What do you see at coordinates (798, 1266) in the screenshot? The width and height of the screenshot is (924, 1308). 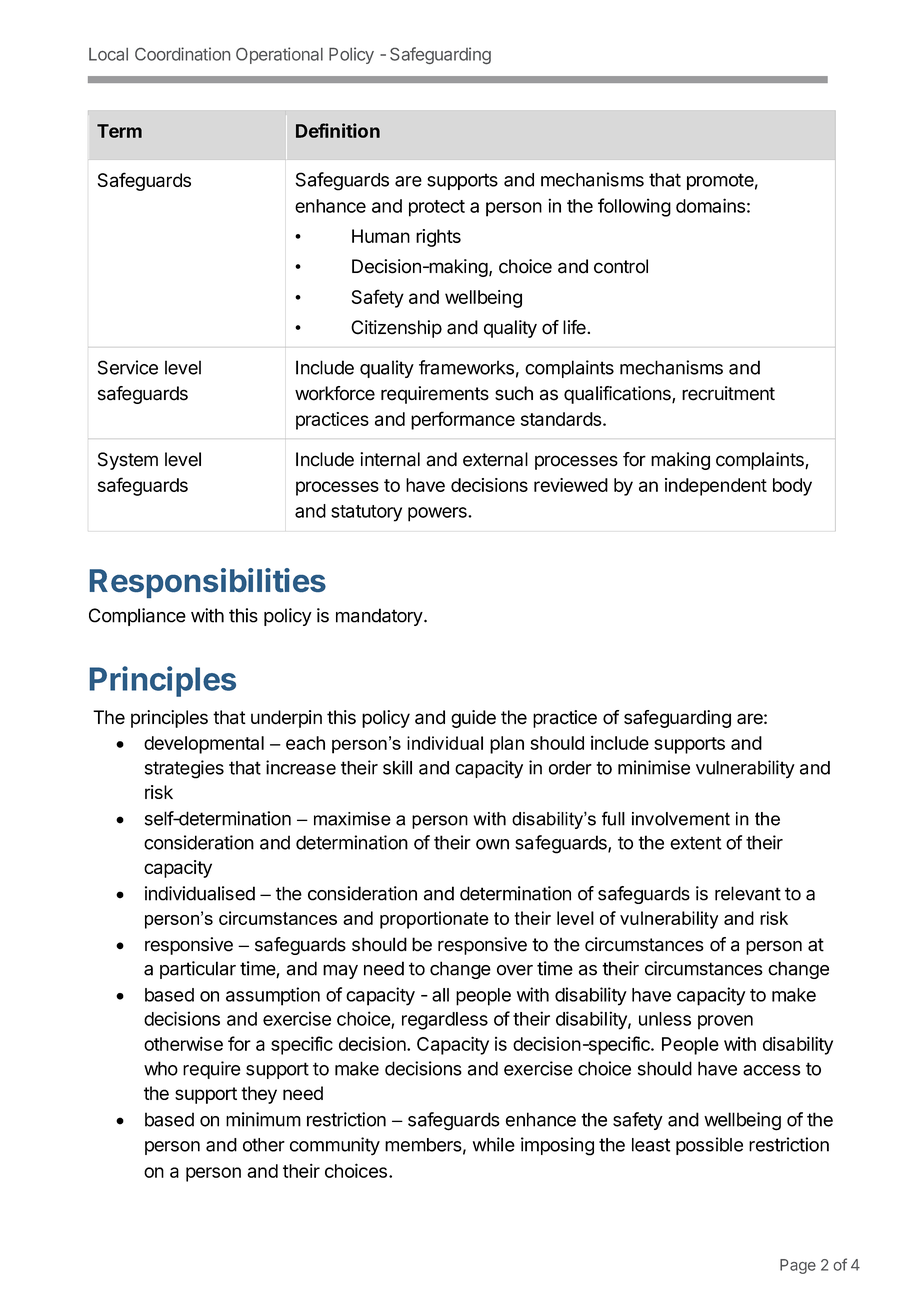 I see `Page` at bounding box center [798, 1266].
